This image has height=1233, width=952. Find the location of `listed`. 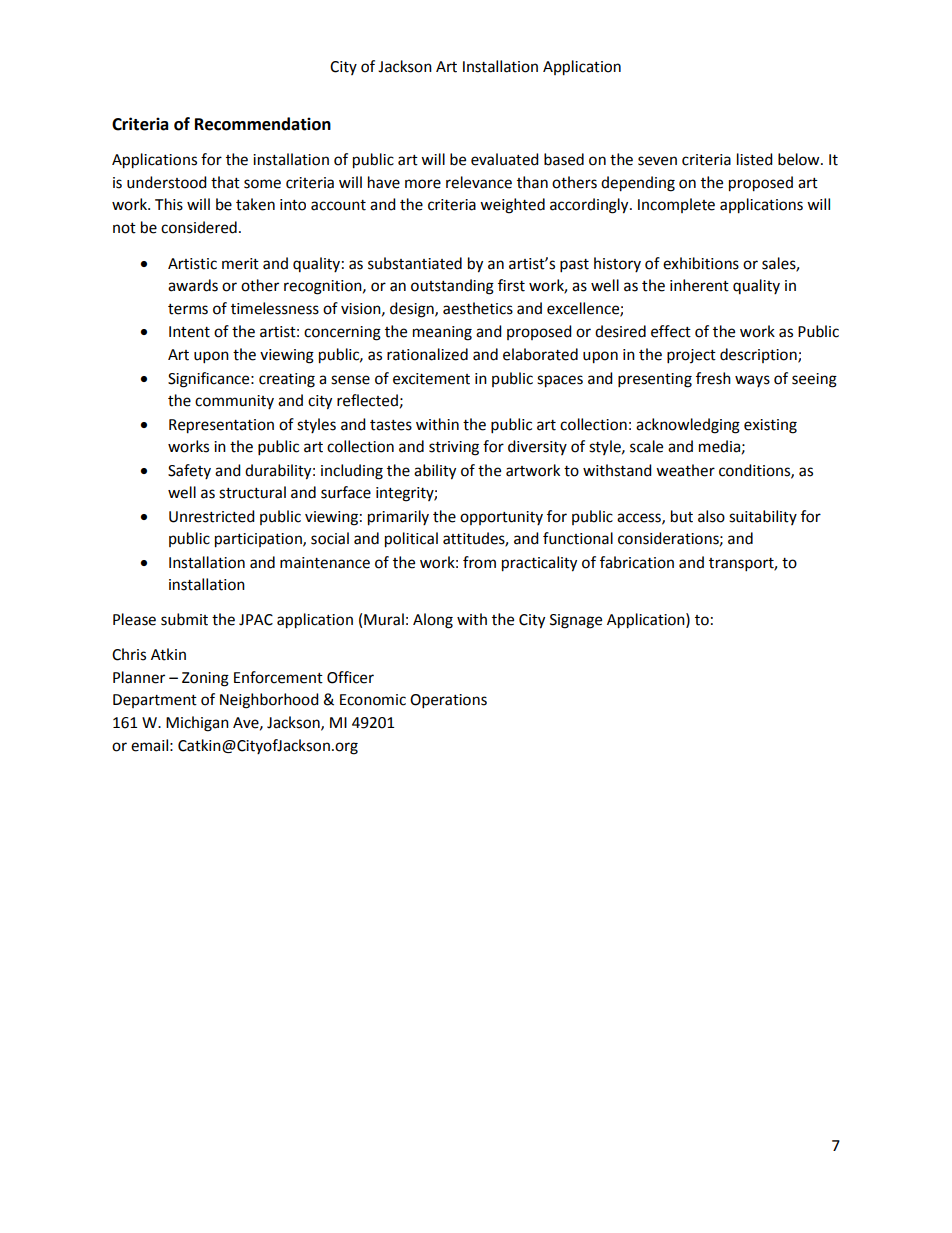

listed is located at coordinates (755, 159).
